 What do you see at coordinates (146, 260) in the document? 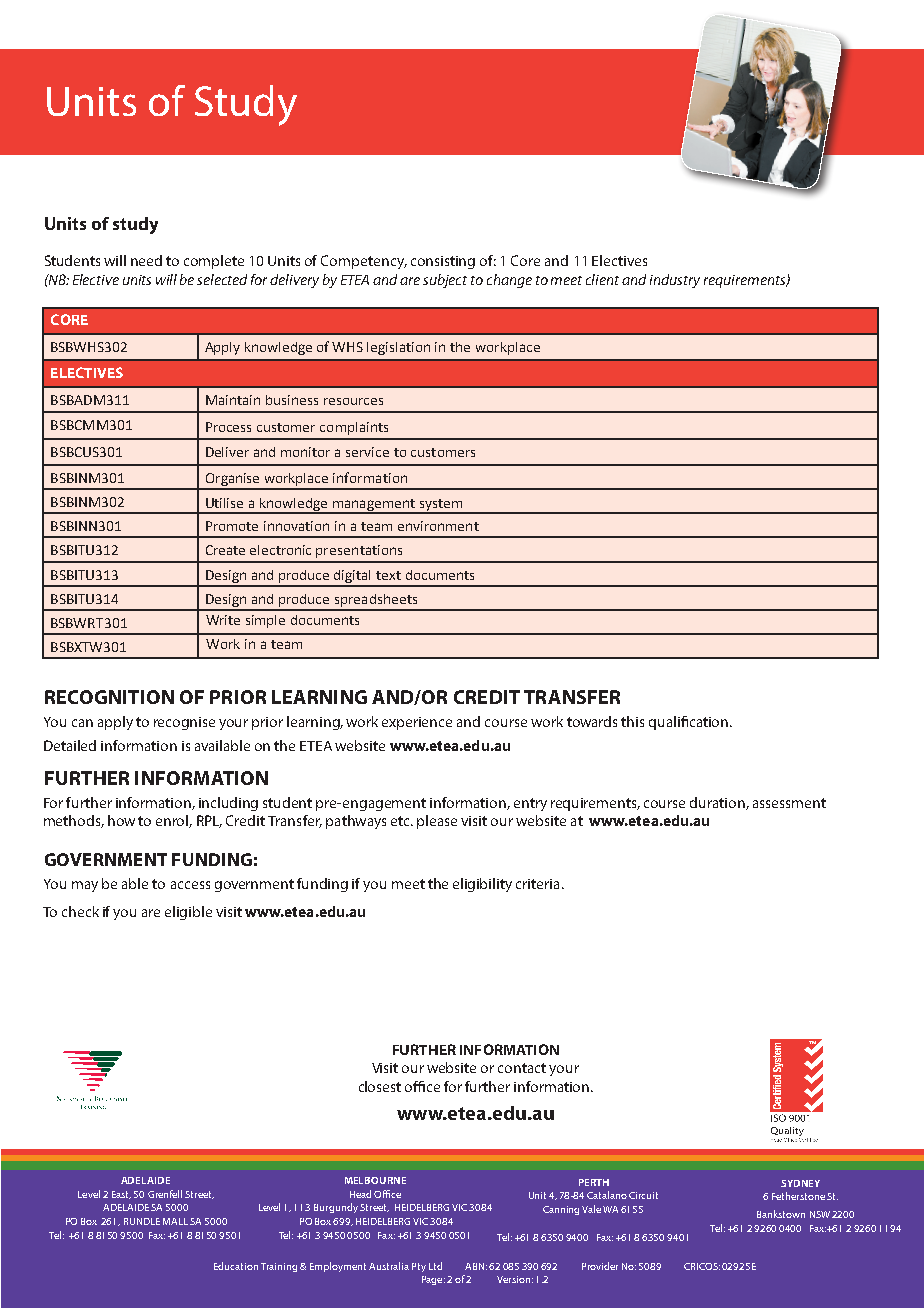
I see `need` at bounding box center [146, 260].
